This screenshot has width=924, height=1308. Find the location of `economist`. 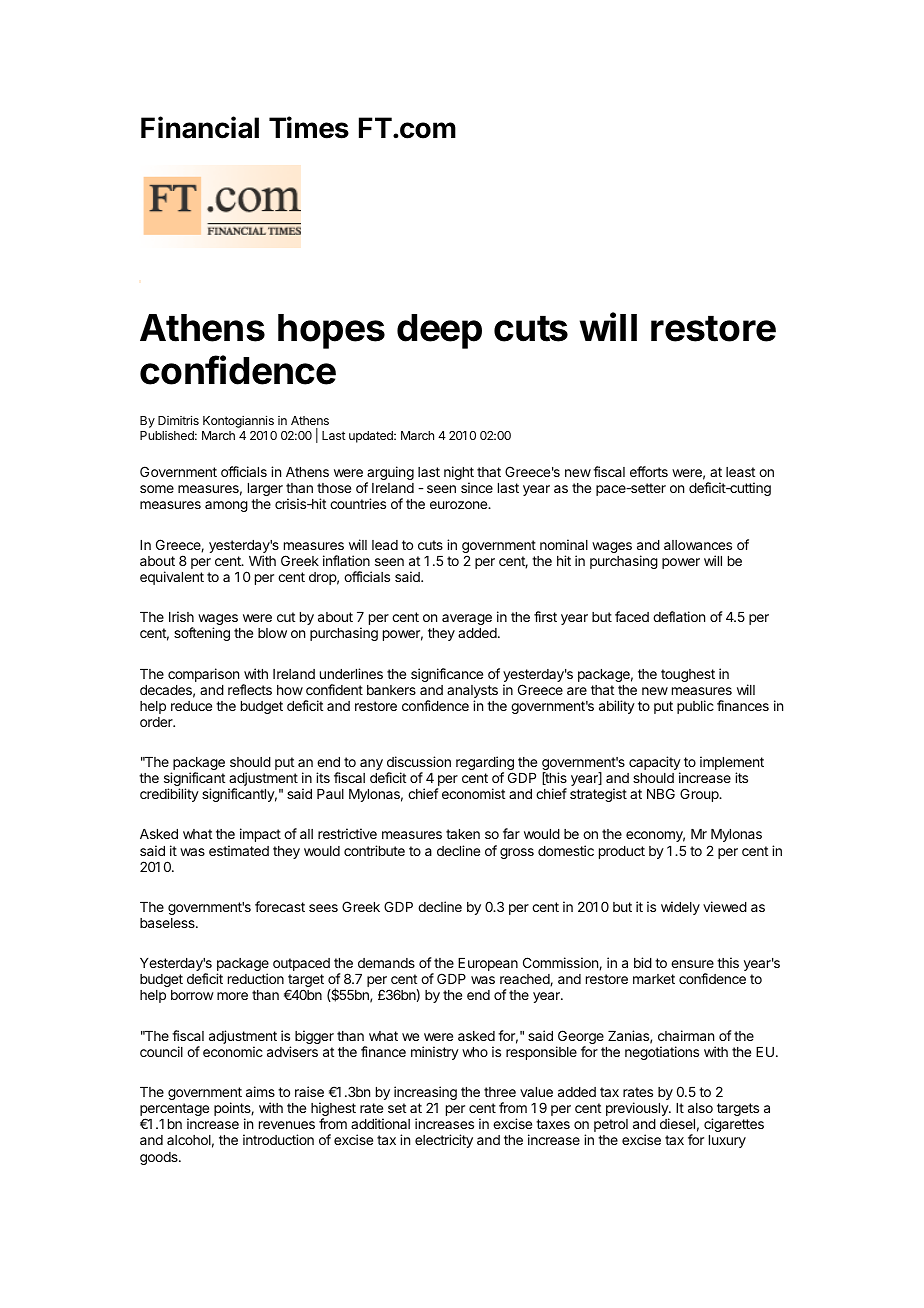

economist is located at coordinates (473, 793).
